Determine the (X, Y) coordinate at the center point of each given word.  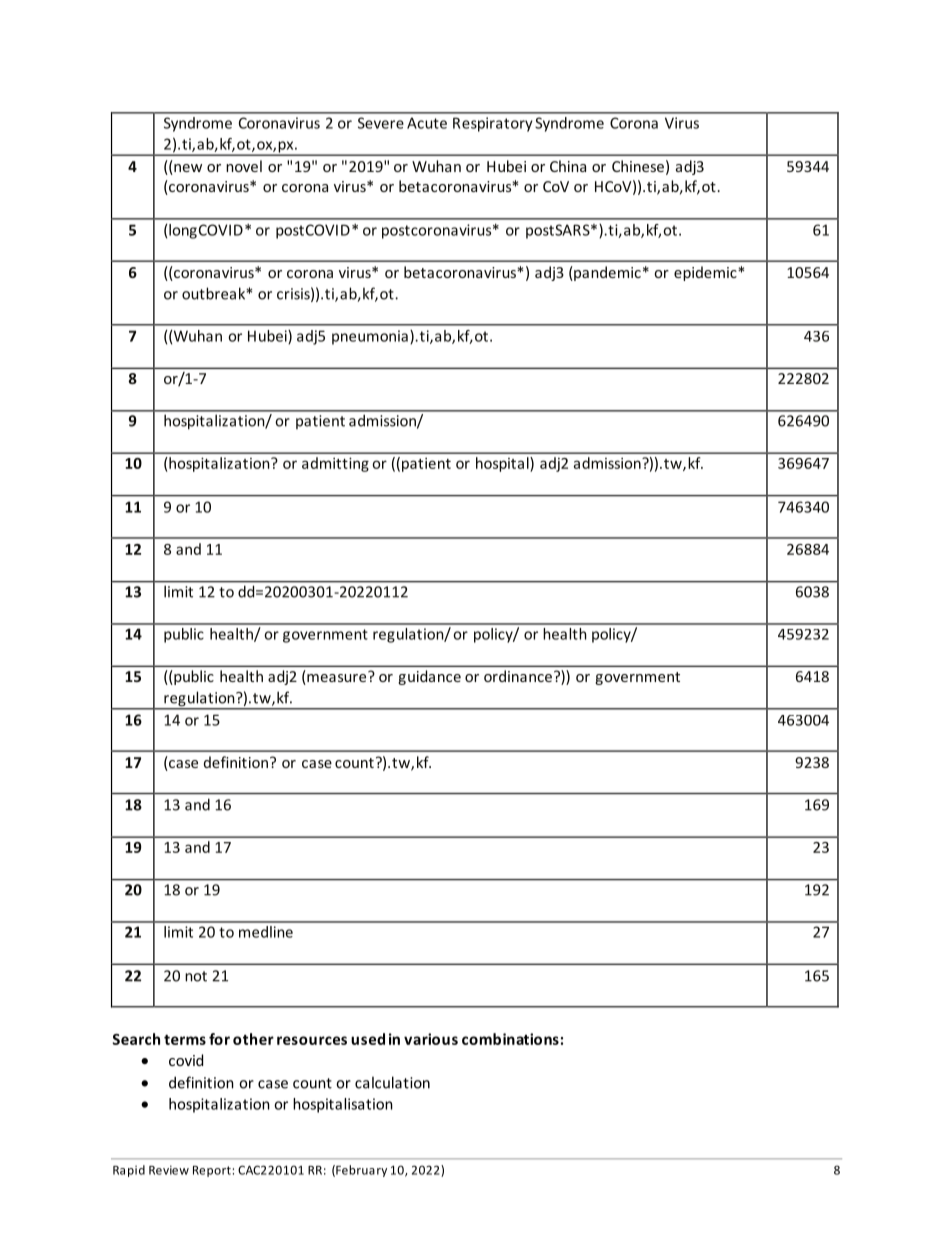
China (568, 166)
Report (212, 1171)
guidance (429, 677)
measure (337, 678)
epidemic (706, 273)
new (187, 169)
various (431, 1039)
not (196, 976)
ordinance (519, 676)
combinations (510, 1039)
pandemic (606, 273)
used (368, 1039)
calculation (392, 1082)
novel (244, 166)
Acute (427, 123)
